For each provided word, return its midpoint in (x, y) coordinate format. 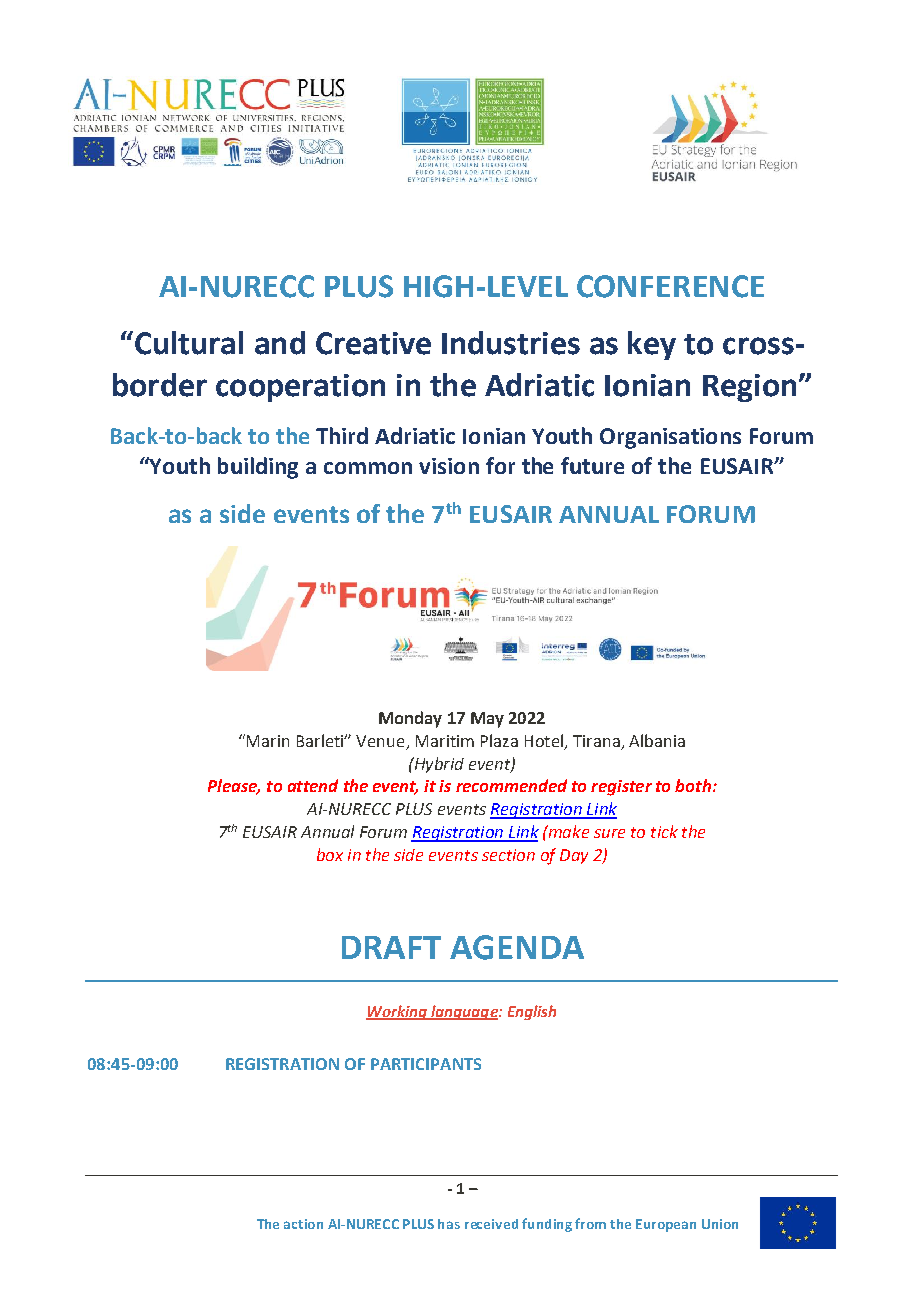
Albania (657, 740)
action (303, 1224)
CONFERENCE (670, 286)
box (330, 854)
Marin (268, 741)
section (508, 855)
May (487, 720)
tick (664, 831)
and (280, 343)
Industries (511, 343)
